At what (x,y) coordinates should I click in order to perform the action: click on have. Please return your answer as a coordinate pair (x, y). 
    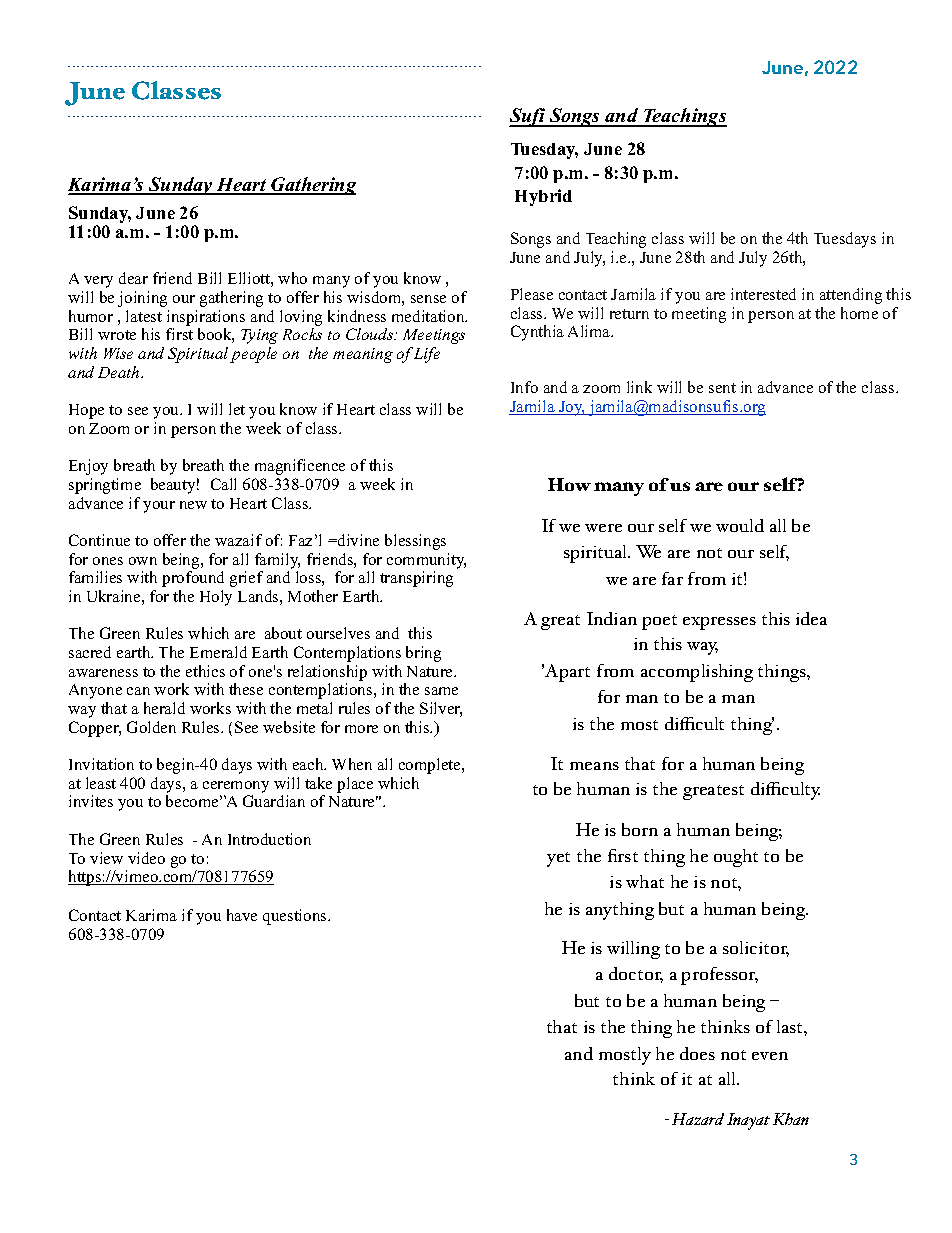
    Looking at the image, I should click on (242, 915).
